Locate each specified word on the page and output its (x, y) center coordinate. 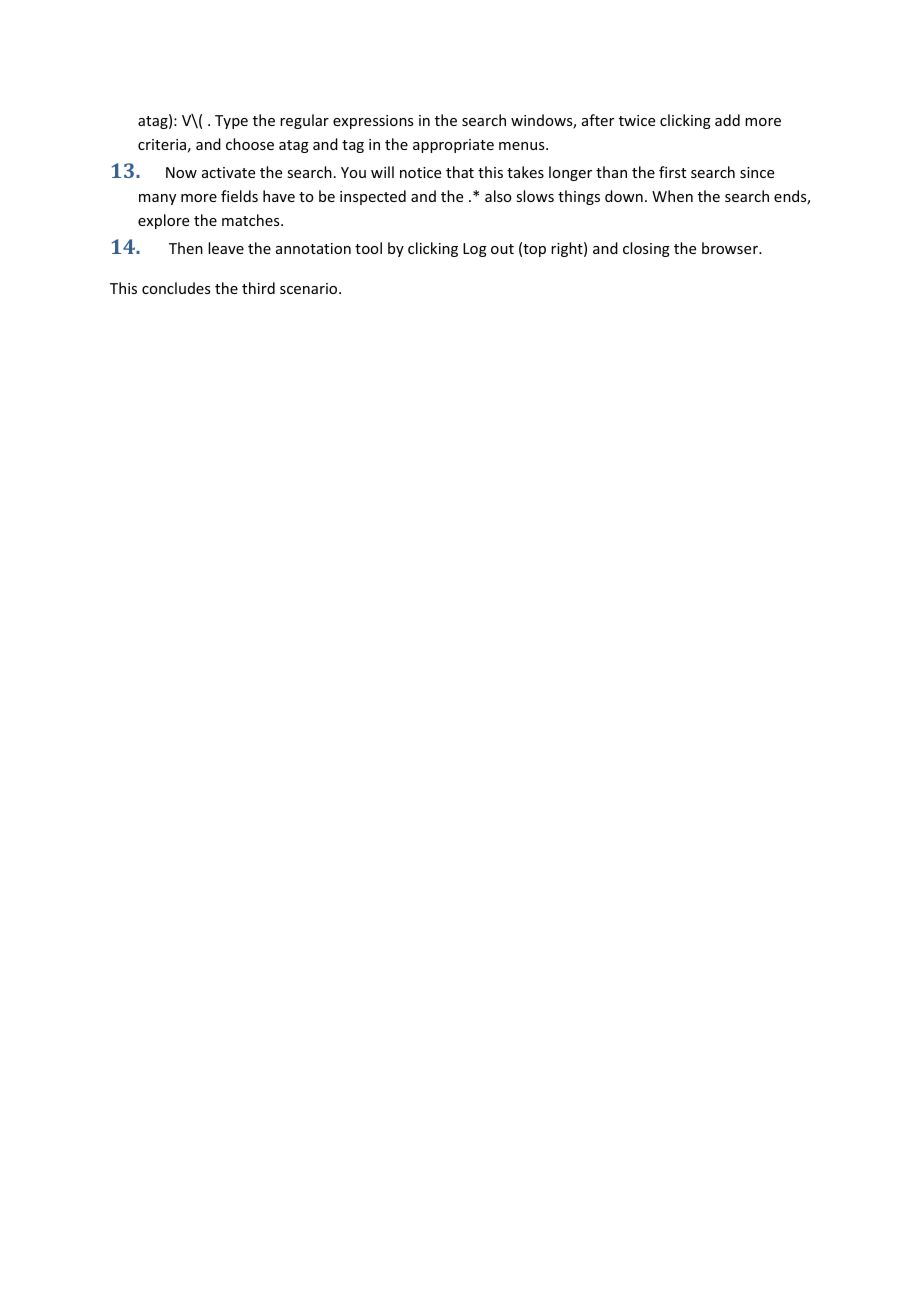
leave (226, 248)
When (672, 196)
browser (731, 248)
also (498, 196)
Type (231, 122)
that (460, 172)
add (727, 120)
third (258, 288)
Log (475, 250)
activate (228, 172)
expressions (373, 122)
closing (646, 249)
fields (239, 196)
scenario (310, 288)
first (672, 172)
